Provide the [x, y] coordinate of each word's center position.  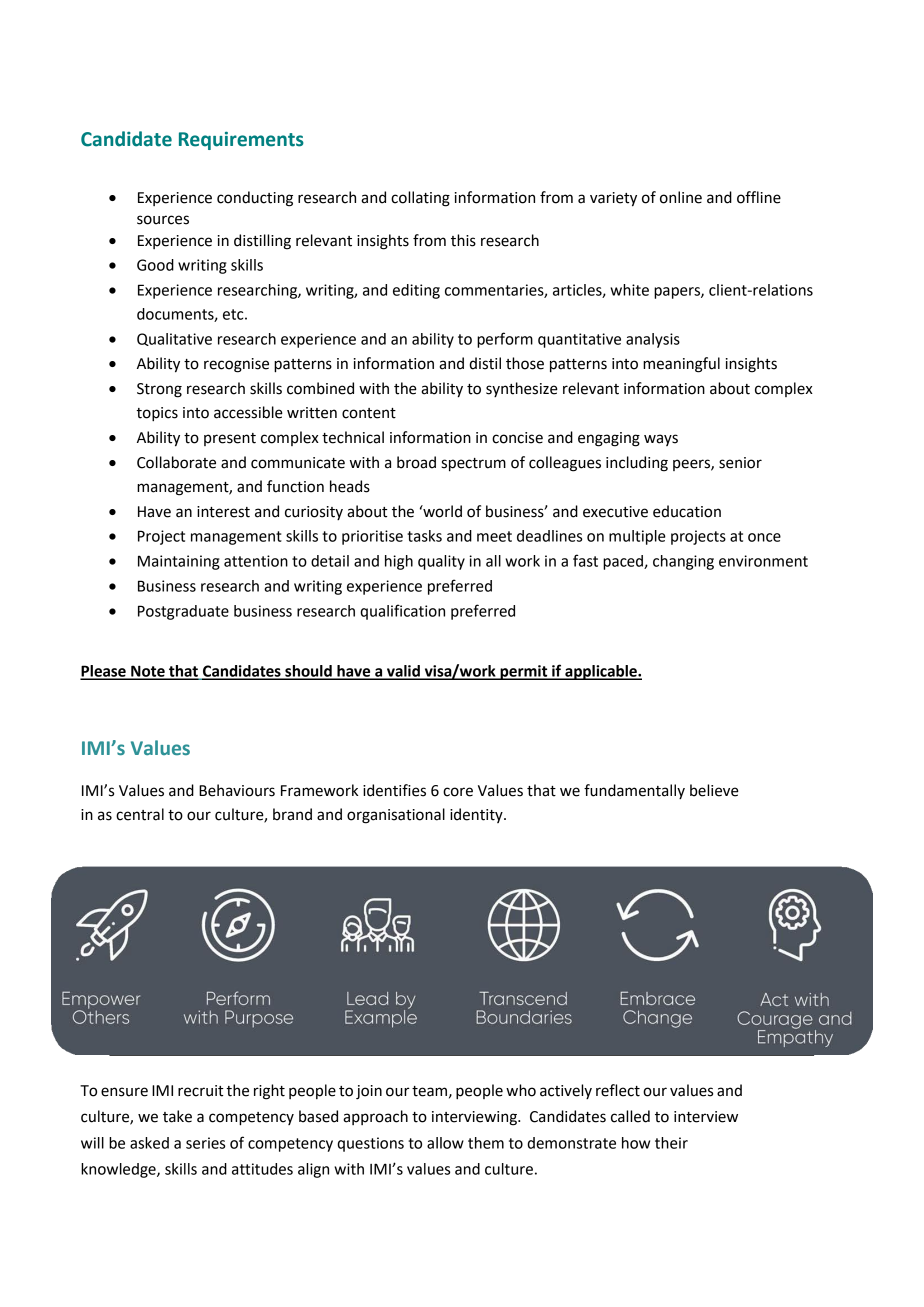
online [681, 197]
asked [149, 1143]
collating [420, 199]
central [140, 814]
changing [683, 562]
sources [163, 220]
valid [403, 672]
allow [445, 1143]
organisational [396, 816]
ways [661, 440]
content [369, 413]
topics [157, 414]
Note [148, 672]
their [671, 1143]
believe [714, 790]
